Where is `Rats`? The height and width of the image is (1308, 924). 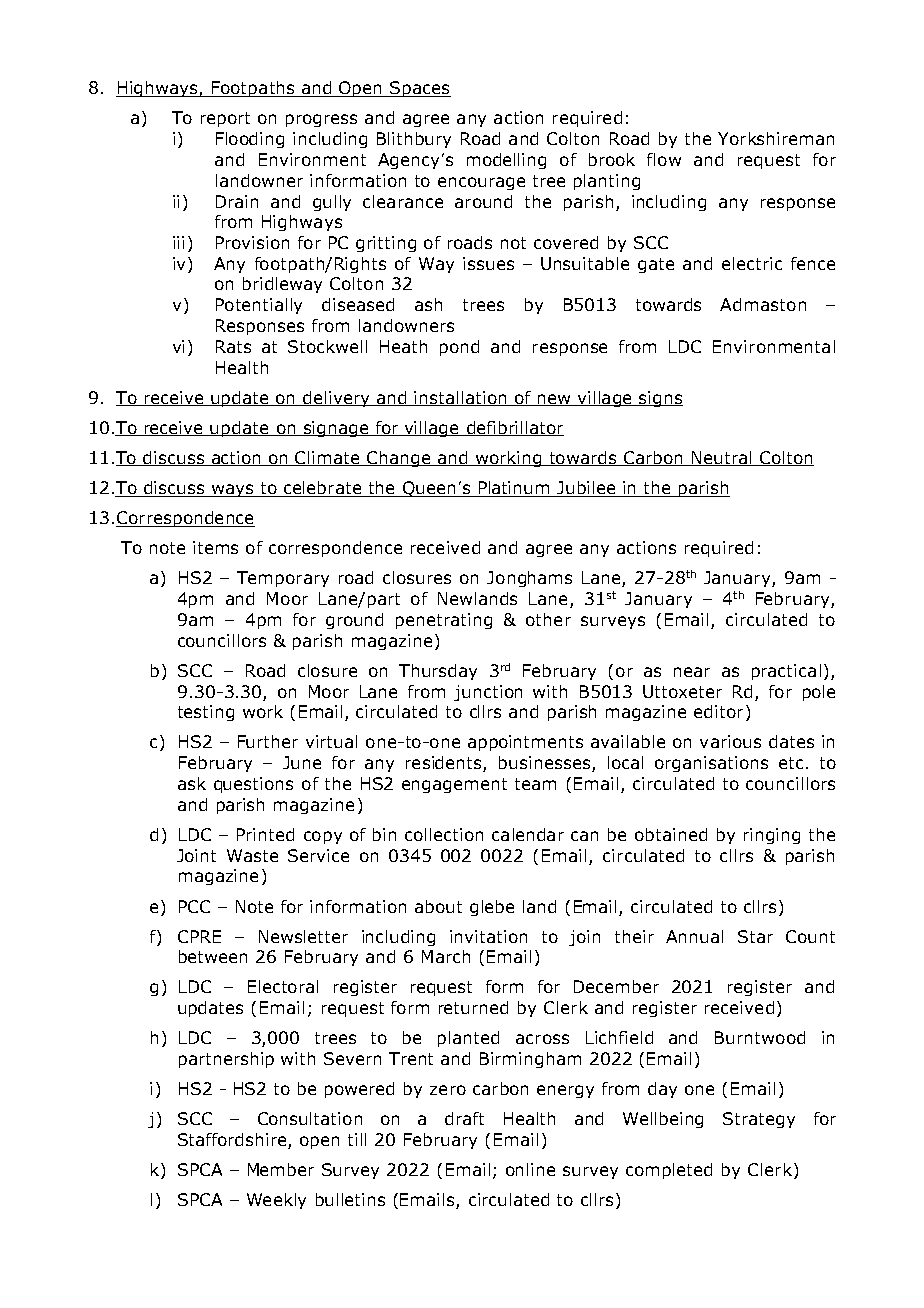
Rats is located at coordinates (233, 346).
